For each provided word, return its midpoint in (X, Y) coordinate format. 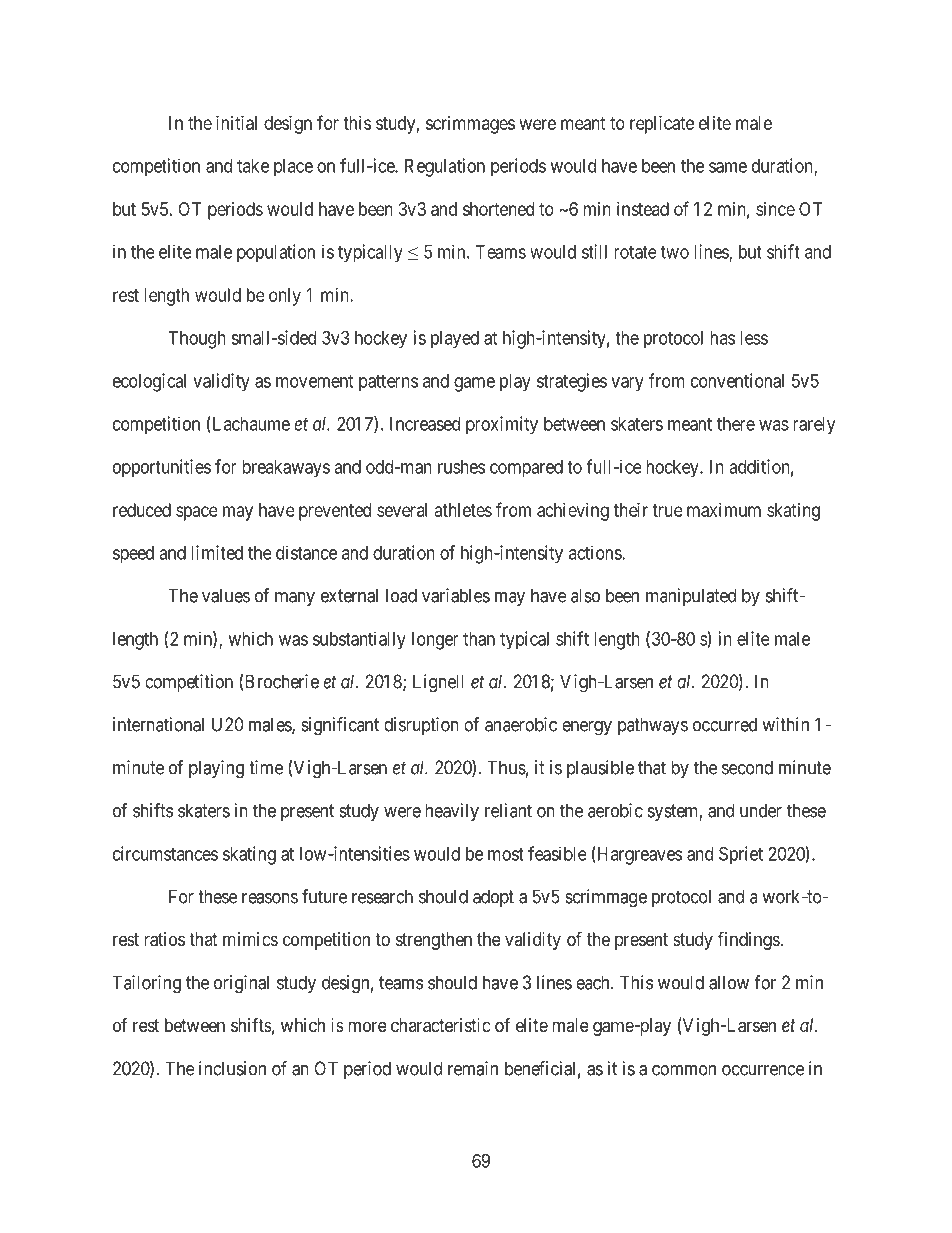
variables (456, 595)
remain (473, 1068)
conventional (737, 380)
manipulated (691, 597)
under (761, 810)
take (253, 166)
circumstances (165, 853)
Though (197, 340)
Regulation (445, 167)
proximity (502, 425)
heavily (452, 812)
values (226, 595)
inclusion (232, 1068)
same (728, 167)
